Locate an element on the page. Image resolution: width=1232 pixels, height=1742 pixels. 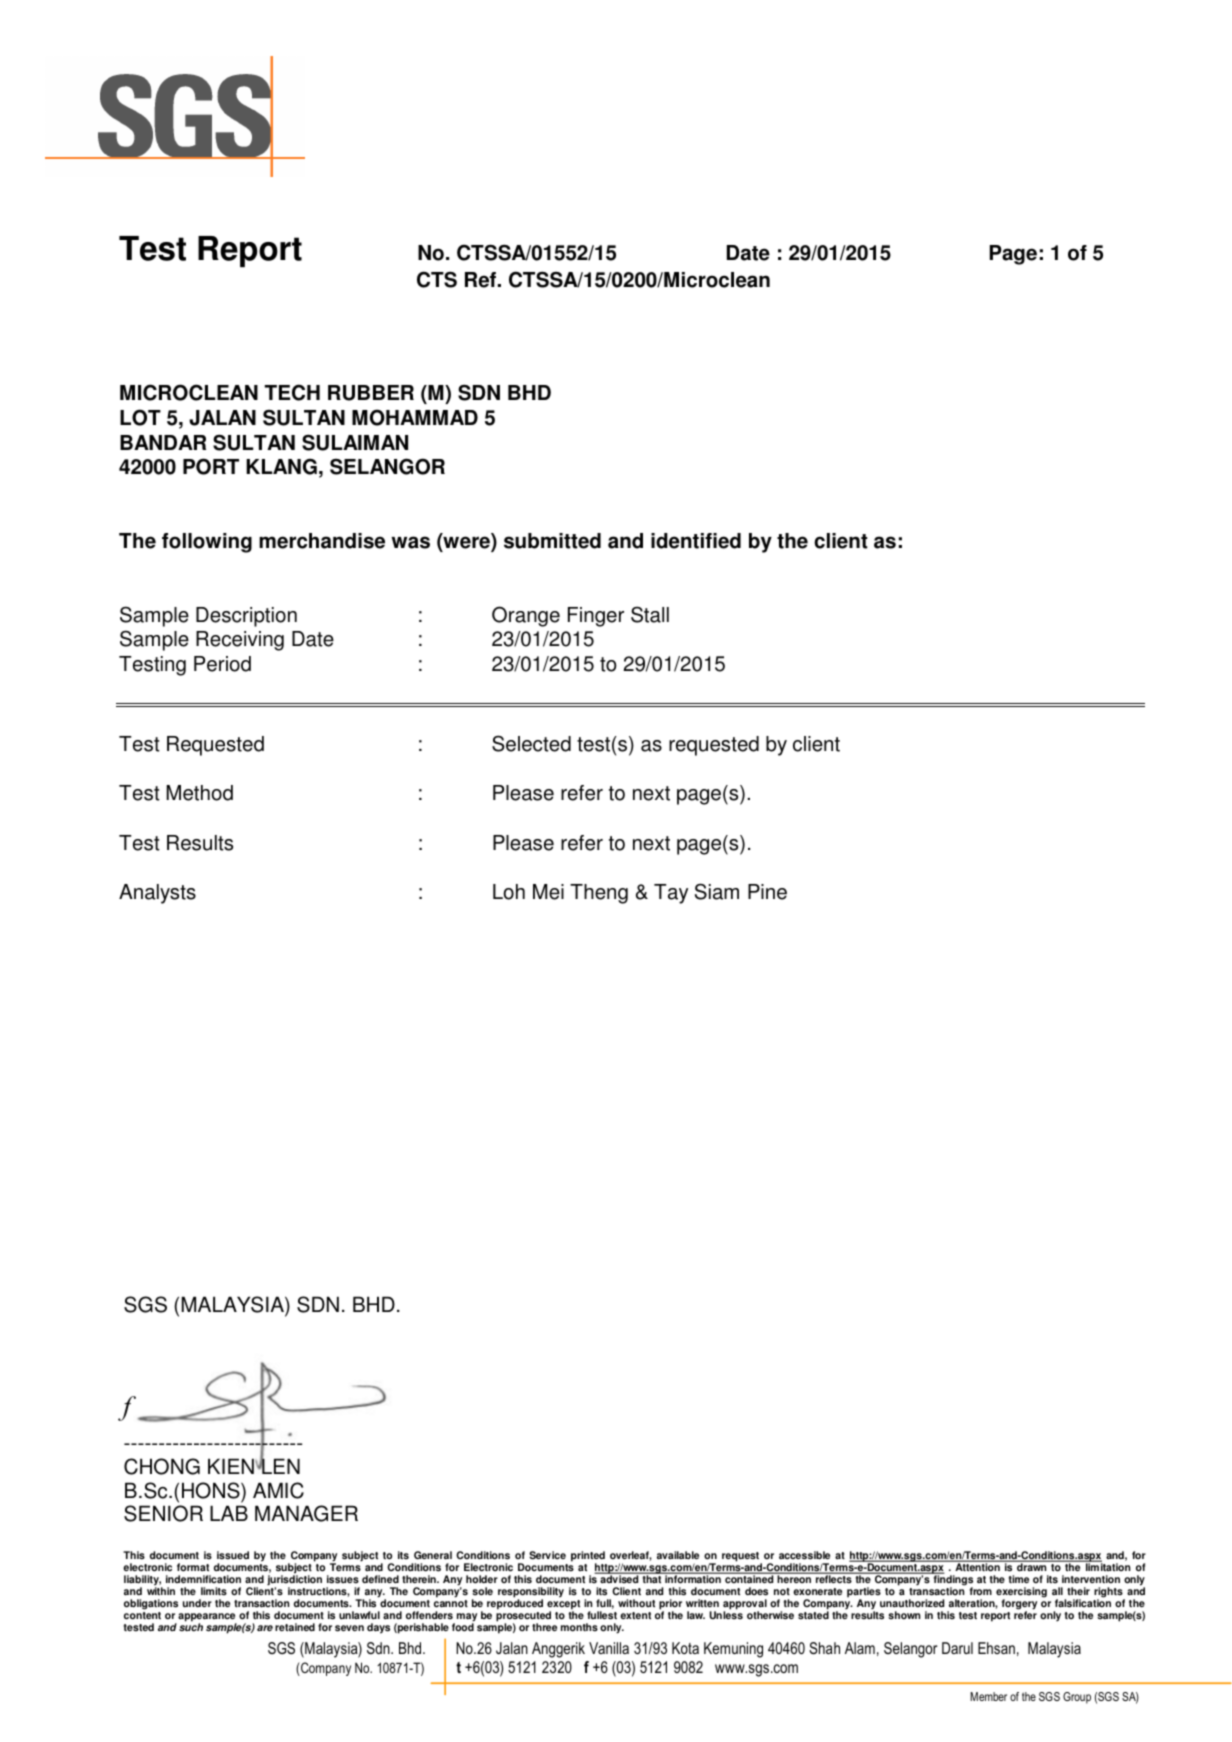
limitation is located at coordinates (1107, 1566).
